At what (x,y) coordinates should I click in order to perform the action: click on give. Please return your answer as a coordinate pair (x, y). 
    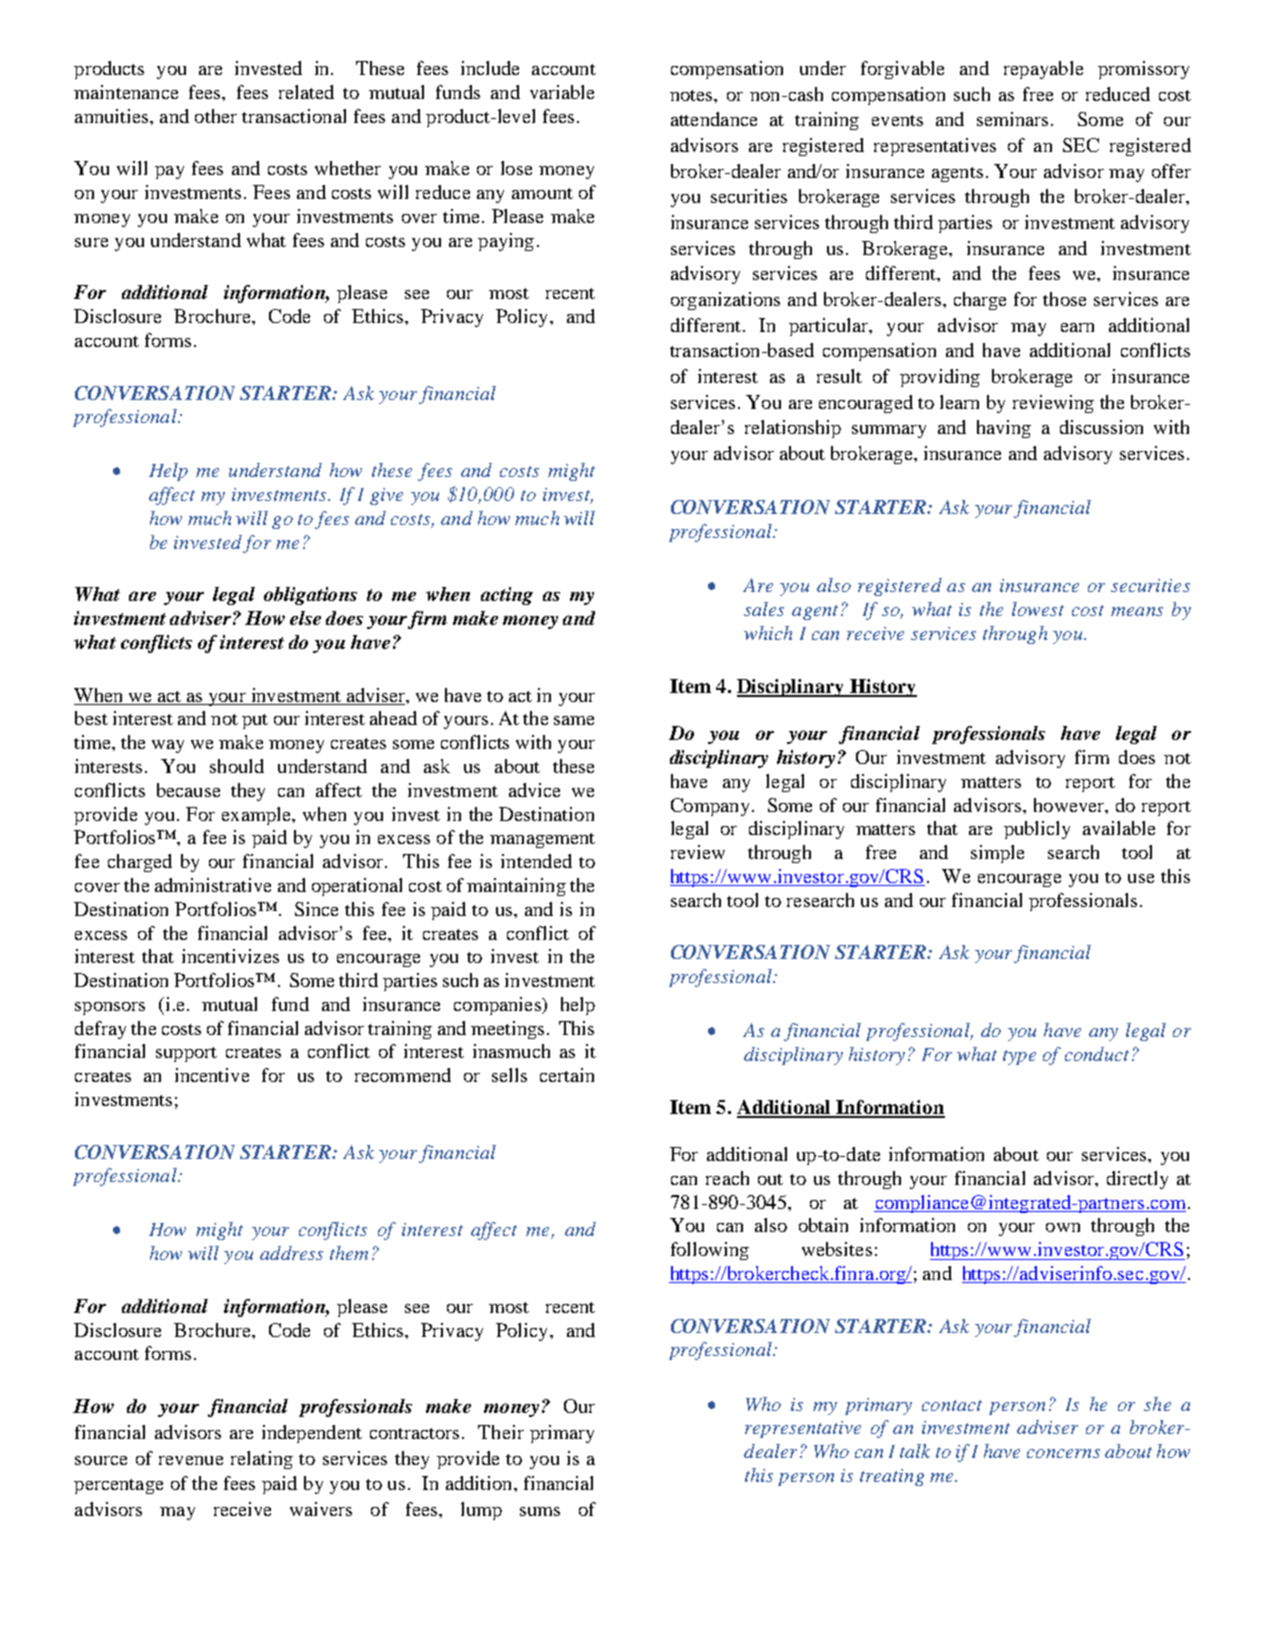
    Looking at the image, I should click on (386, 496).
